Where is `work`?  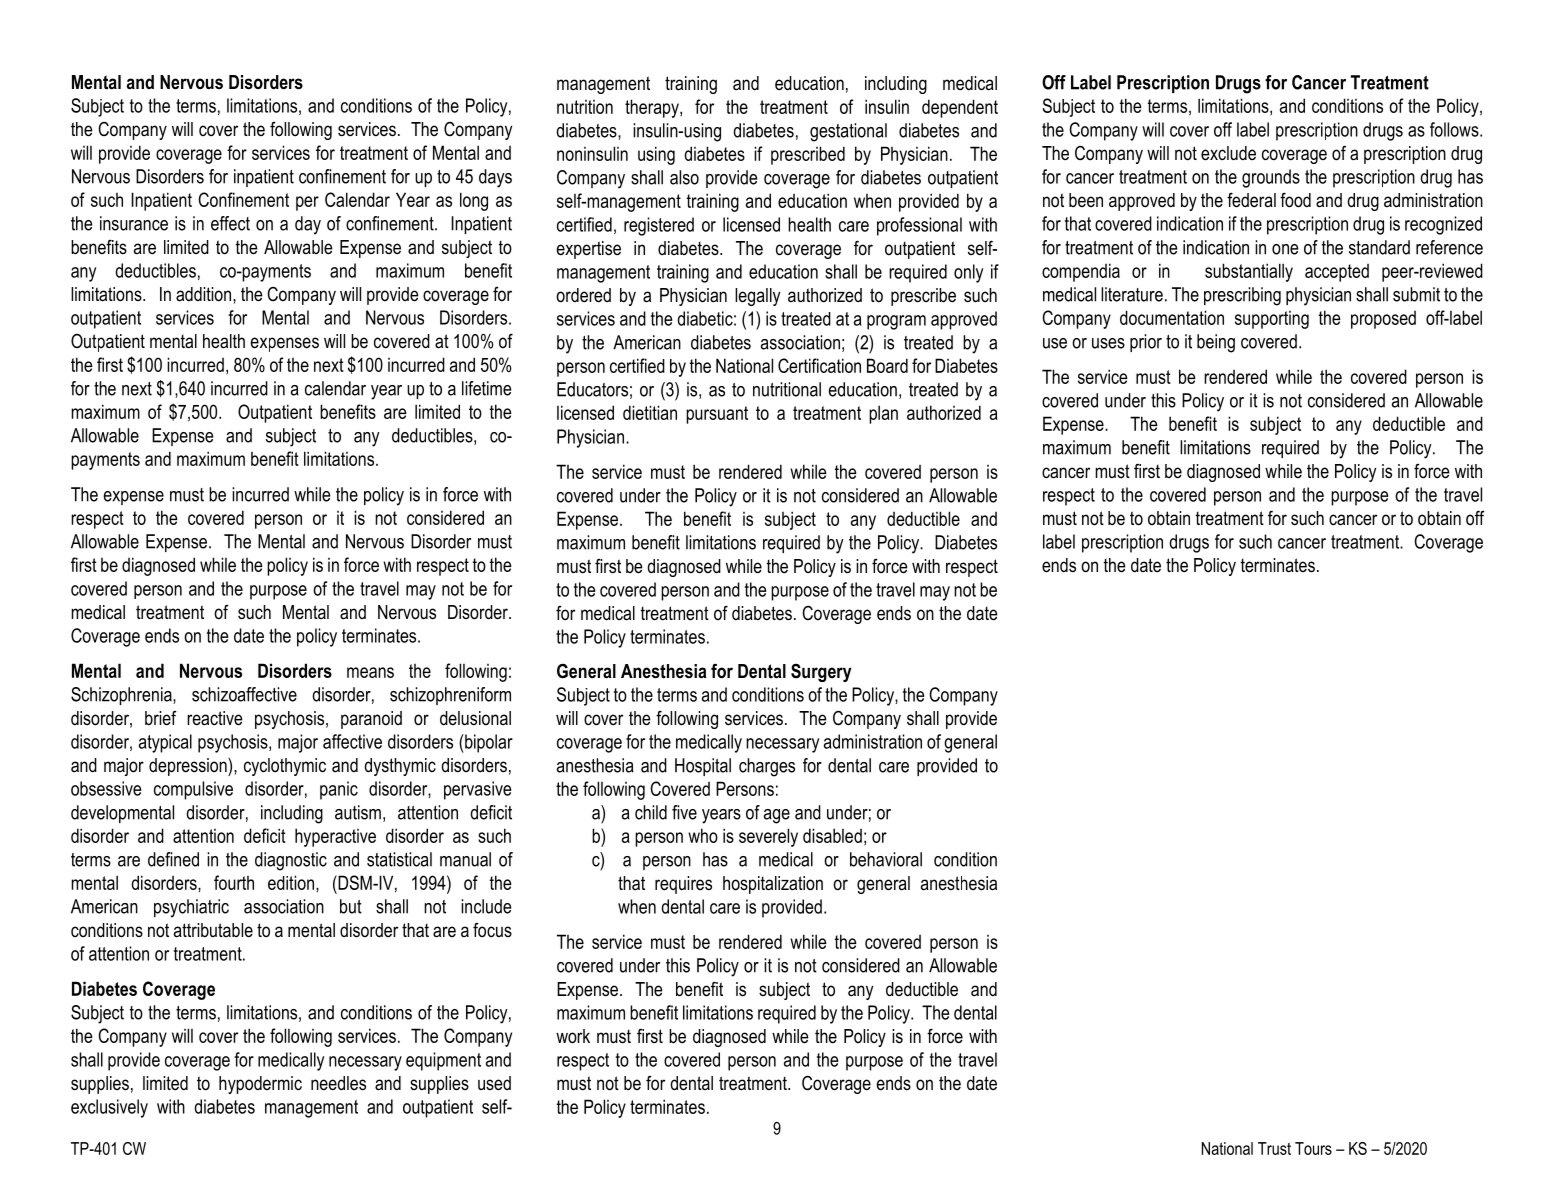
work is located at coordinates (573, 1036).
